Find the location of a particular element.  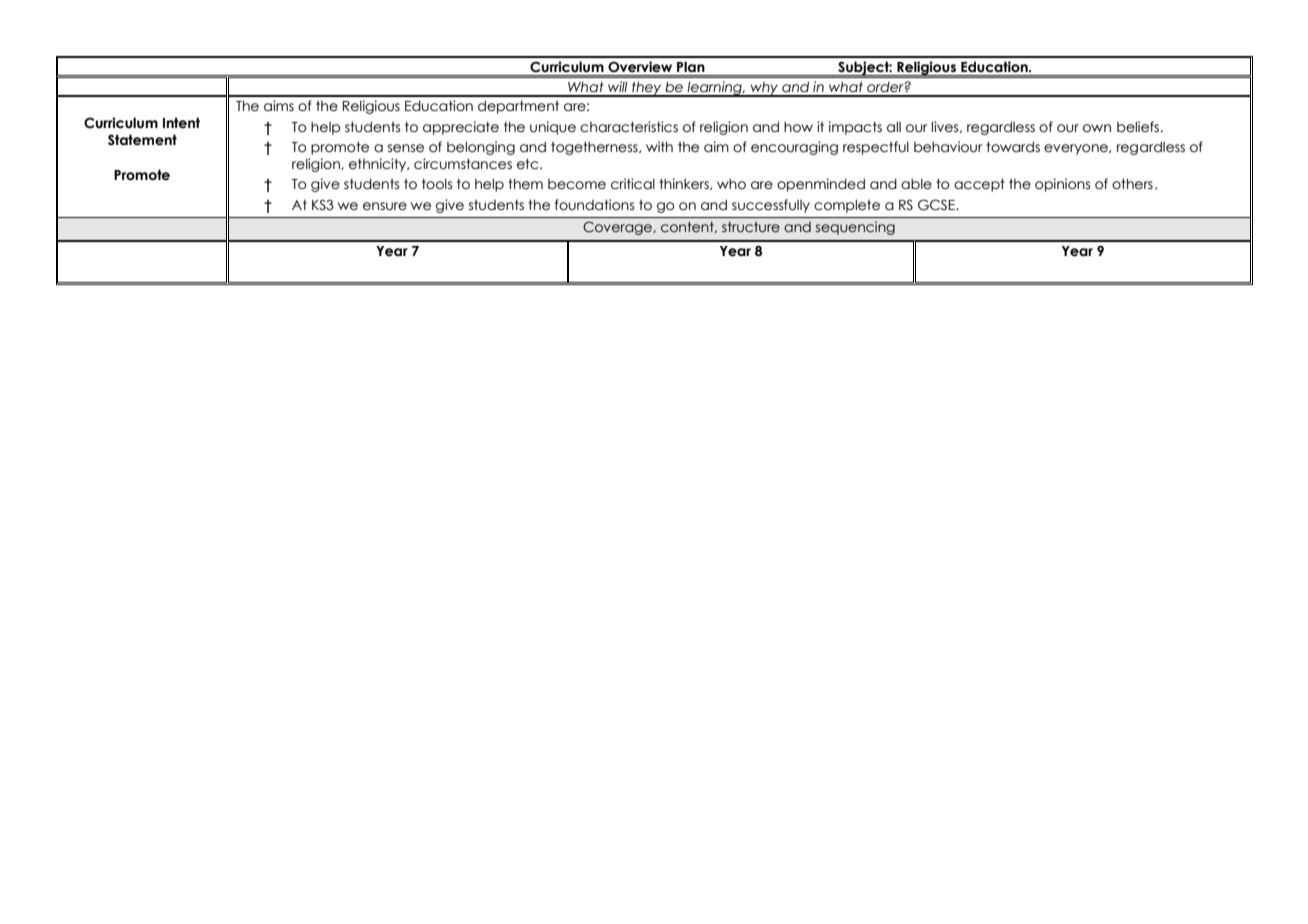

everyone is located at coordinates (1077, 149).
